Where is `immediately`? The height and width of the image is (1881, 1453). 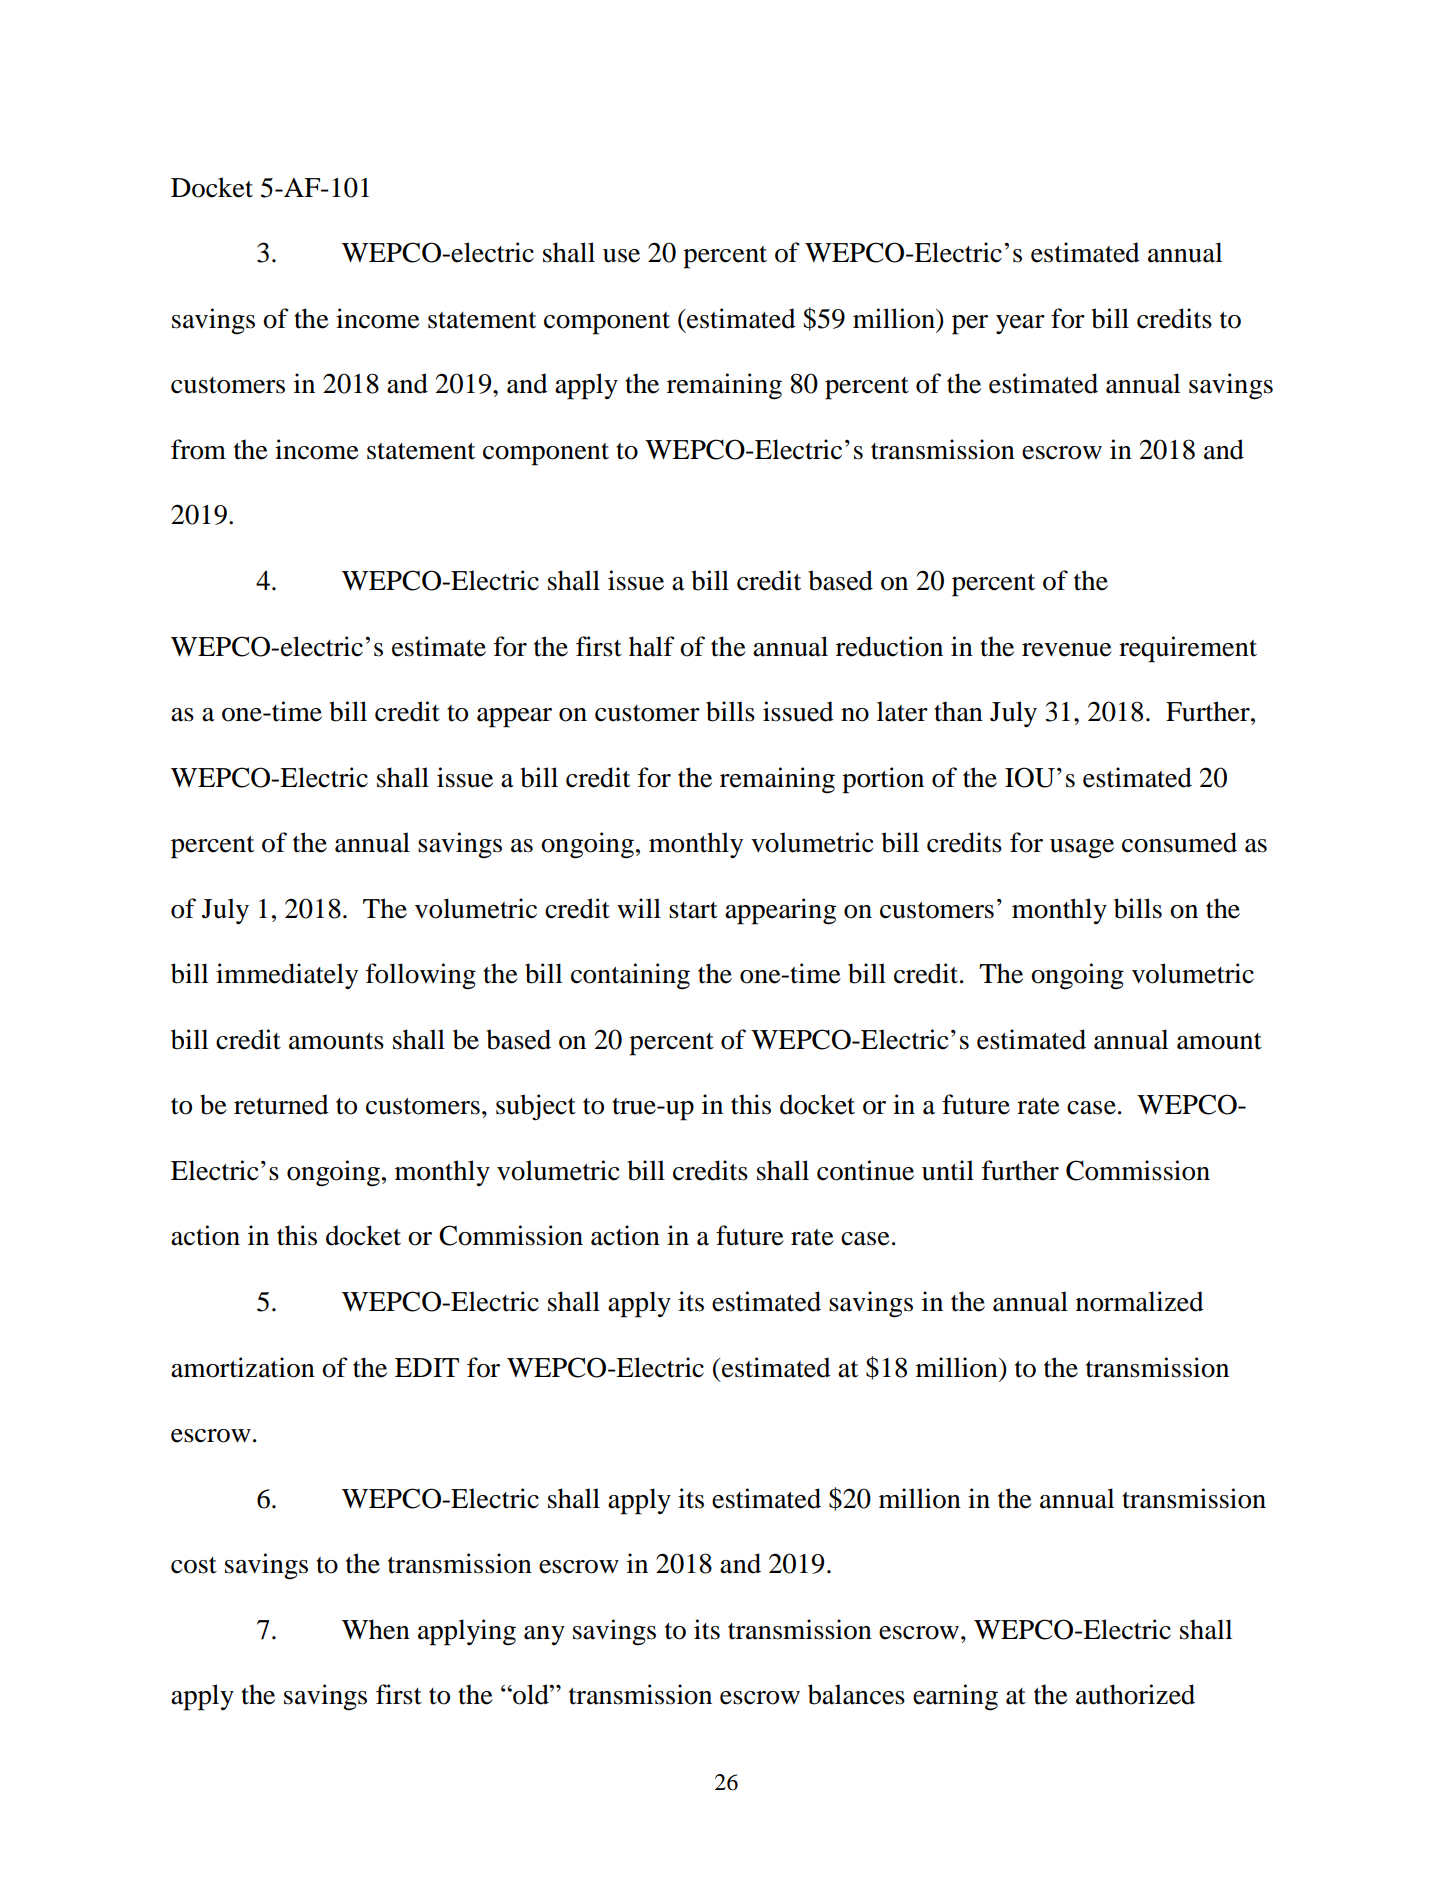 immediately is located at coordinates (287, 976).
